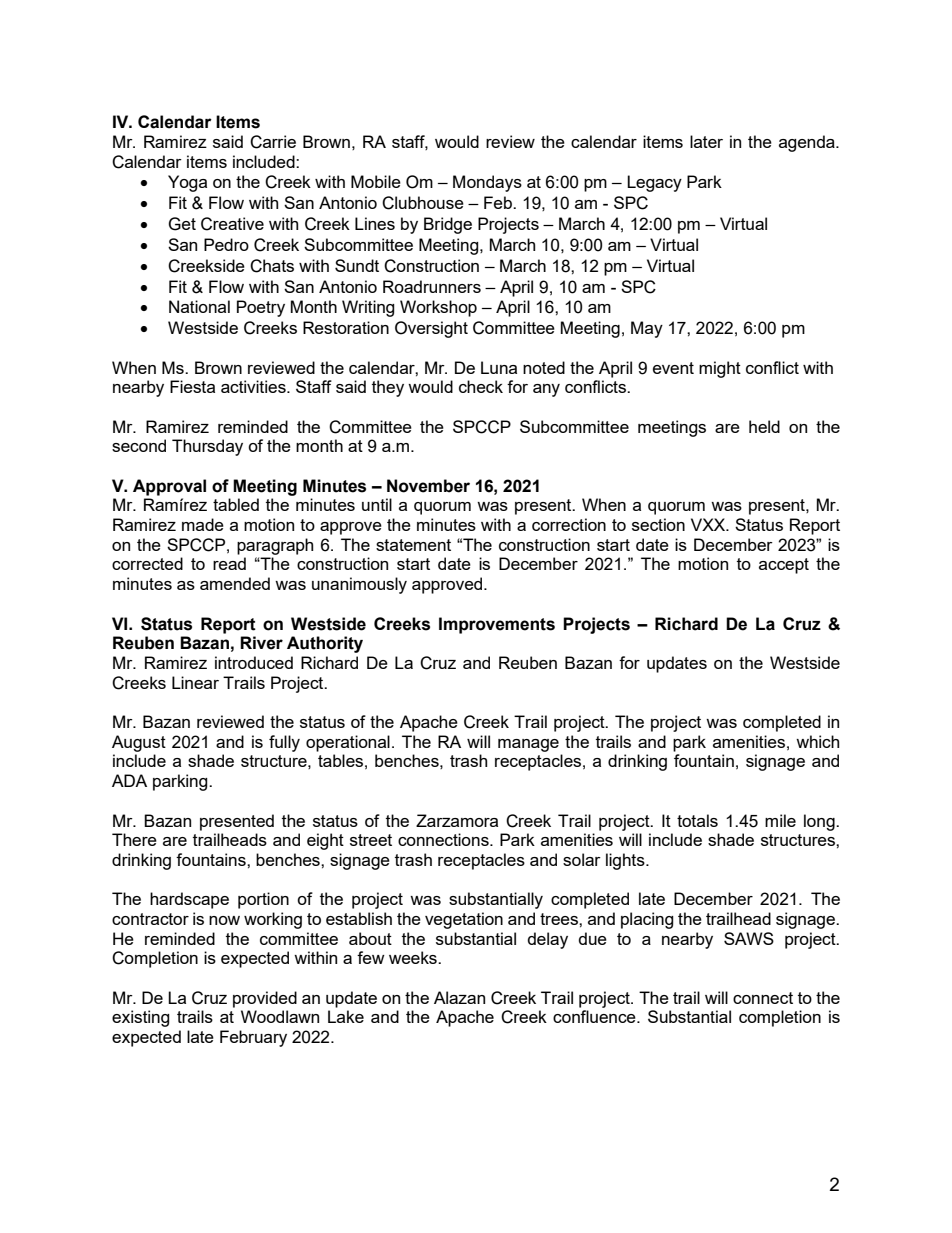 This document has width=952, height=1233. I want to click on Yoga, so click(187, 183).
